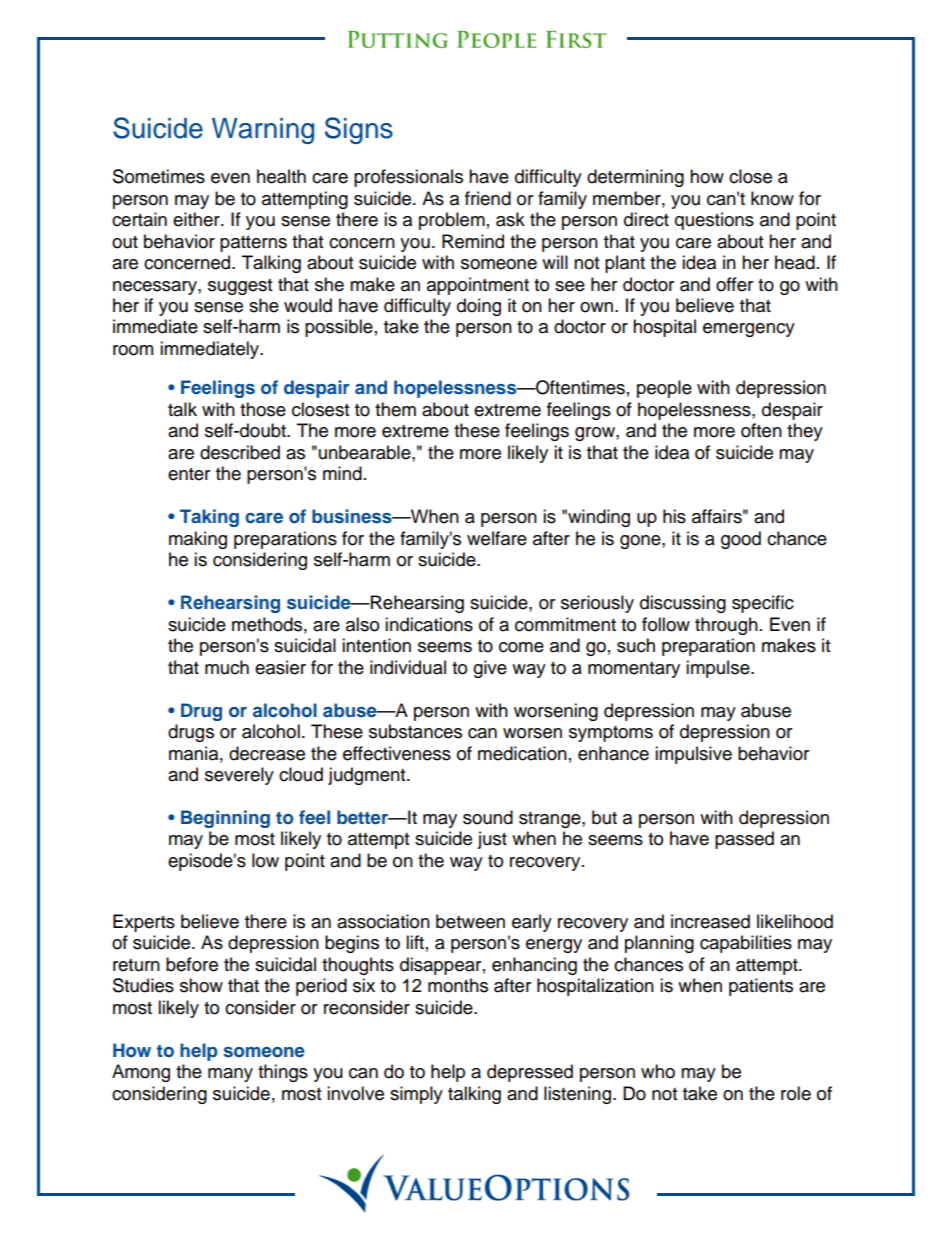 This screenshot has height=1233, width=952. I want to click on many, so click(230, 1075).
